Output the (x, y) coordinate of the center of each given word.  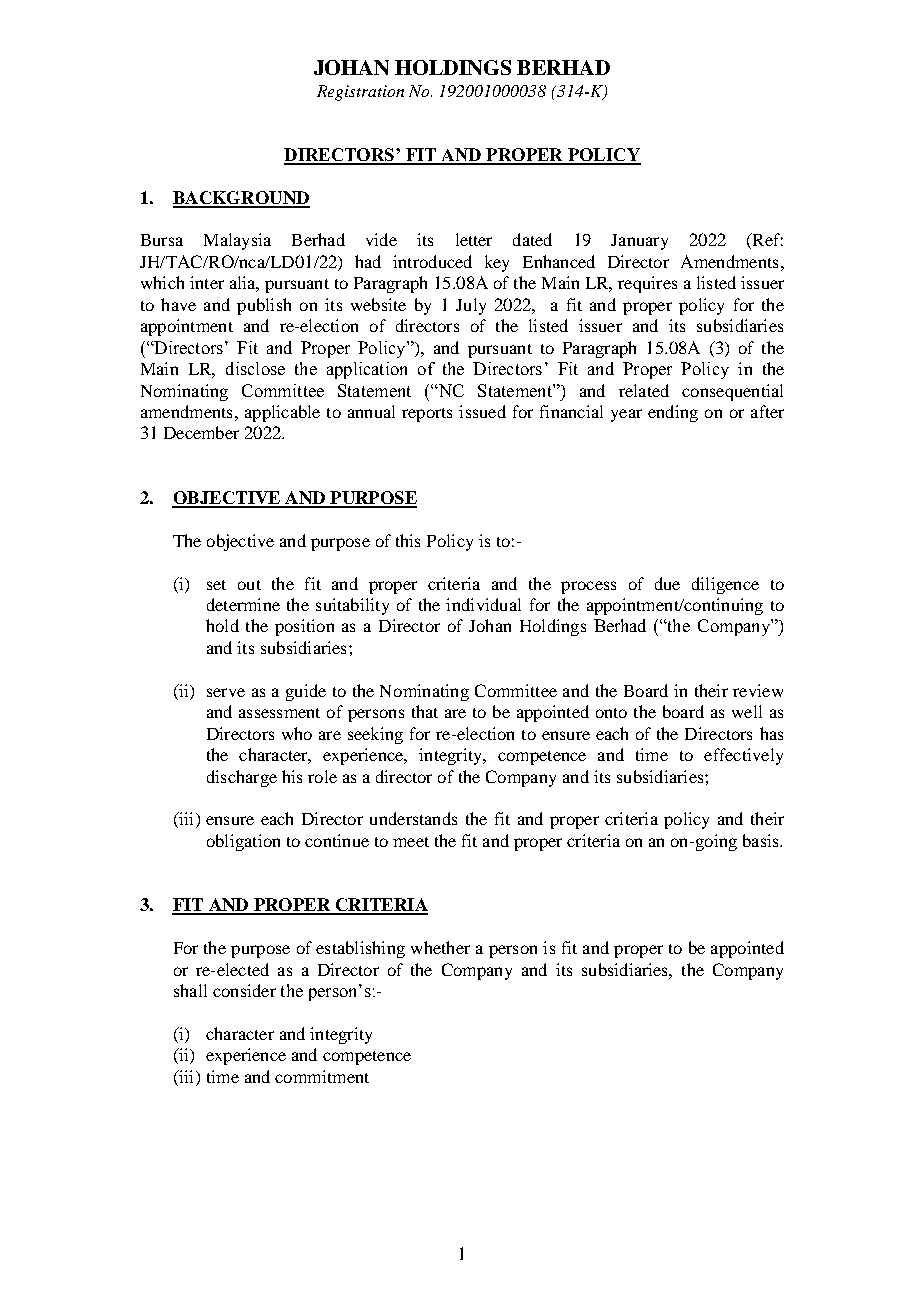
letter (474, 239)
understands (413, 818)
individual (483, 604)
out (249, 585)
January (639, 242)
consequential (732, 392)
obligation (243, 842)
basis (762, 840)
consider (244, 990)
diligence (725, 585)
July (471, 306)
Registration (360, 93)
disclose (255, 368)
